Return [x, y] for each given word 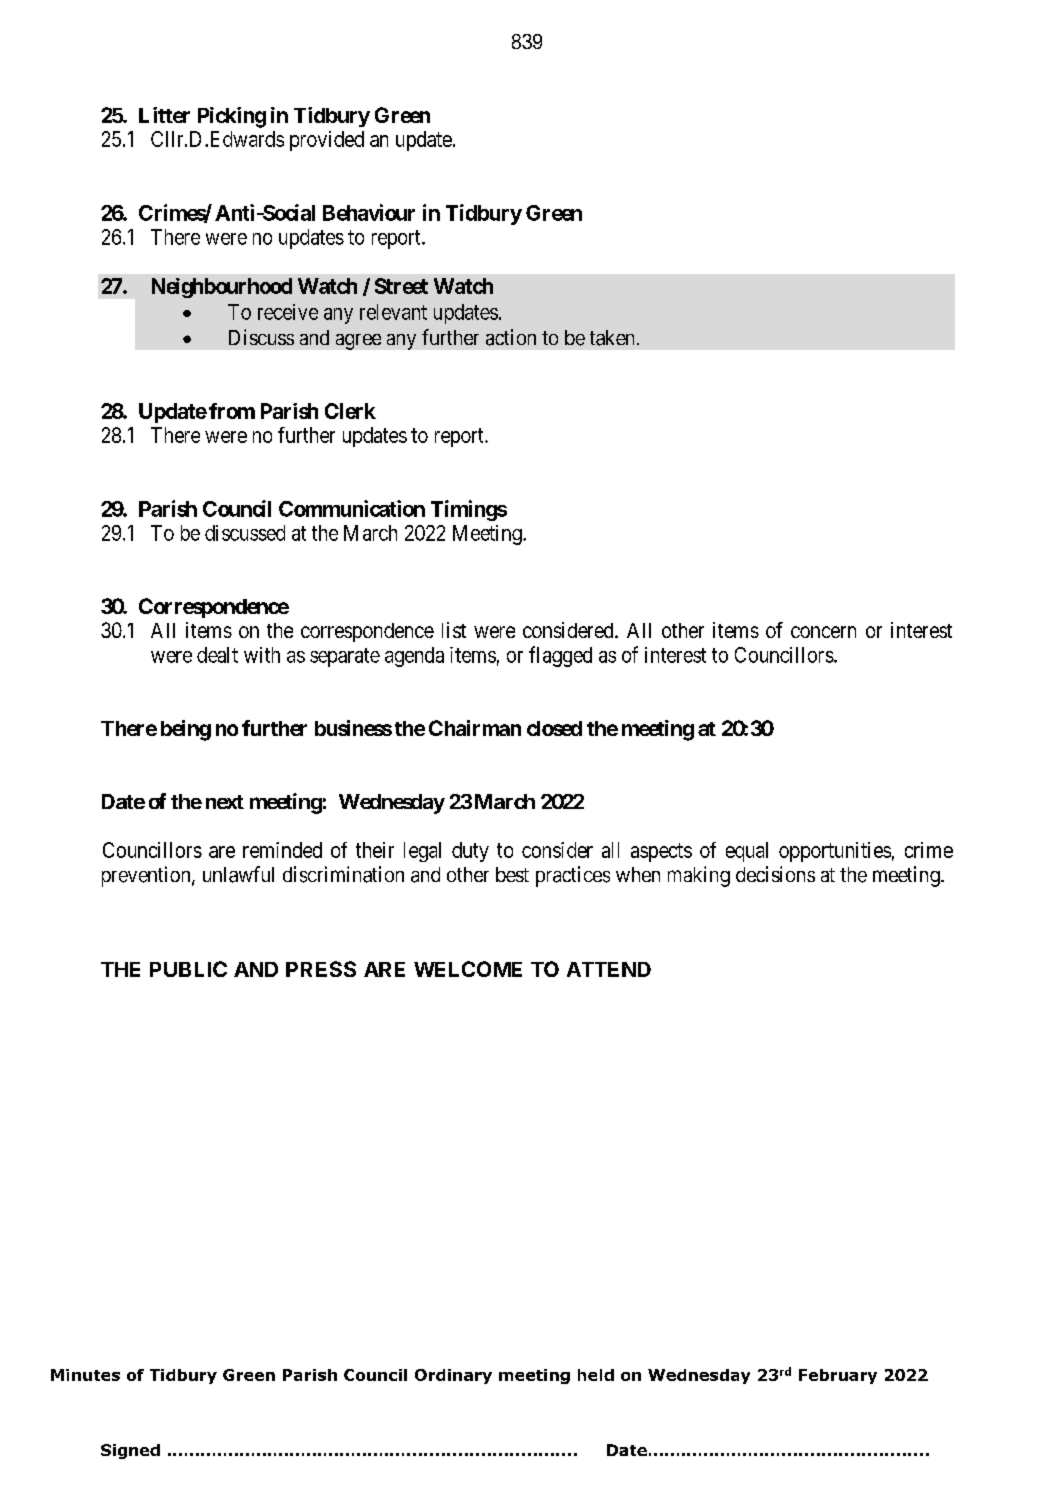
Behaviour [369, 212]
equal [747, 852]
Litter [164, 115]
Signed [130, 1451]
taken [614, 338]
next [225, 802]
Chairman [475, 728]
